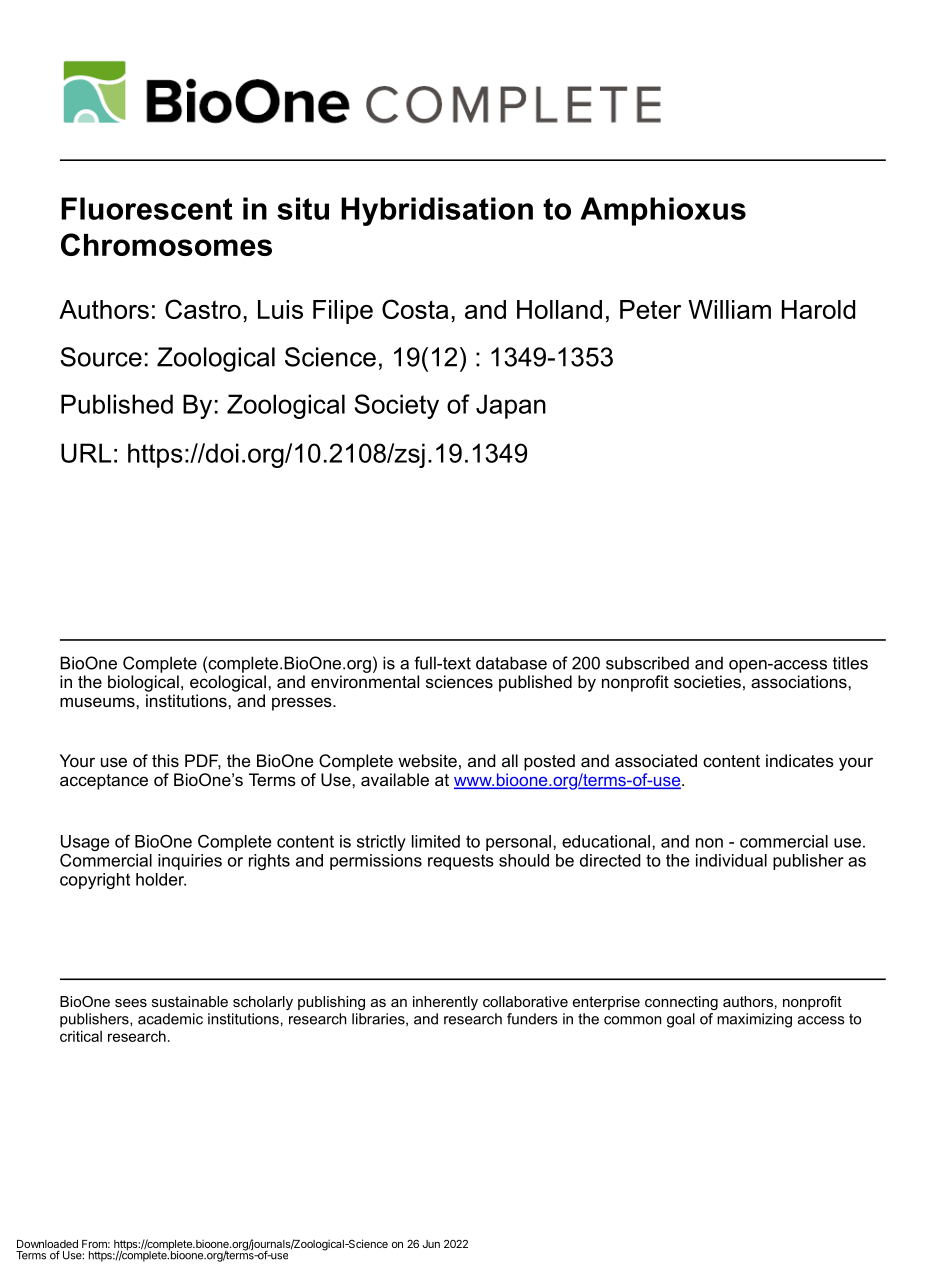 Image resolution: width=952 pixels, height=1271 pixels. I want to click on Chromosomes, so click(166, 244).
